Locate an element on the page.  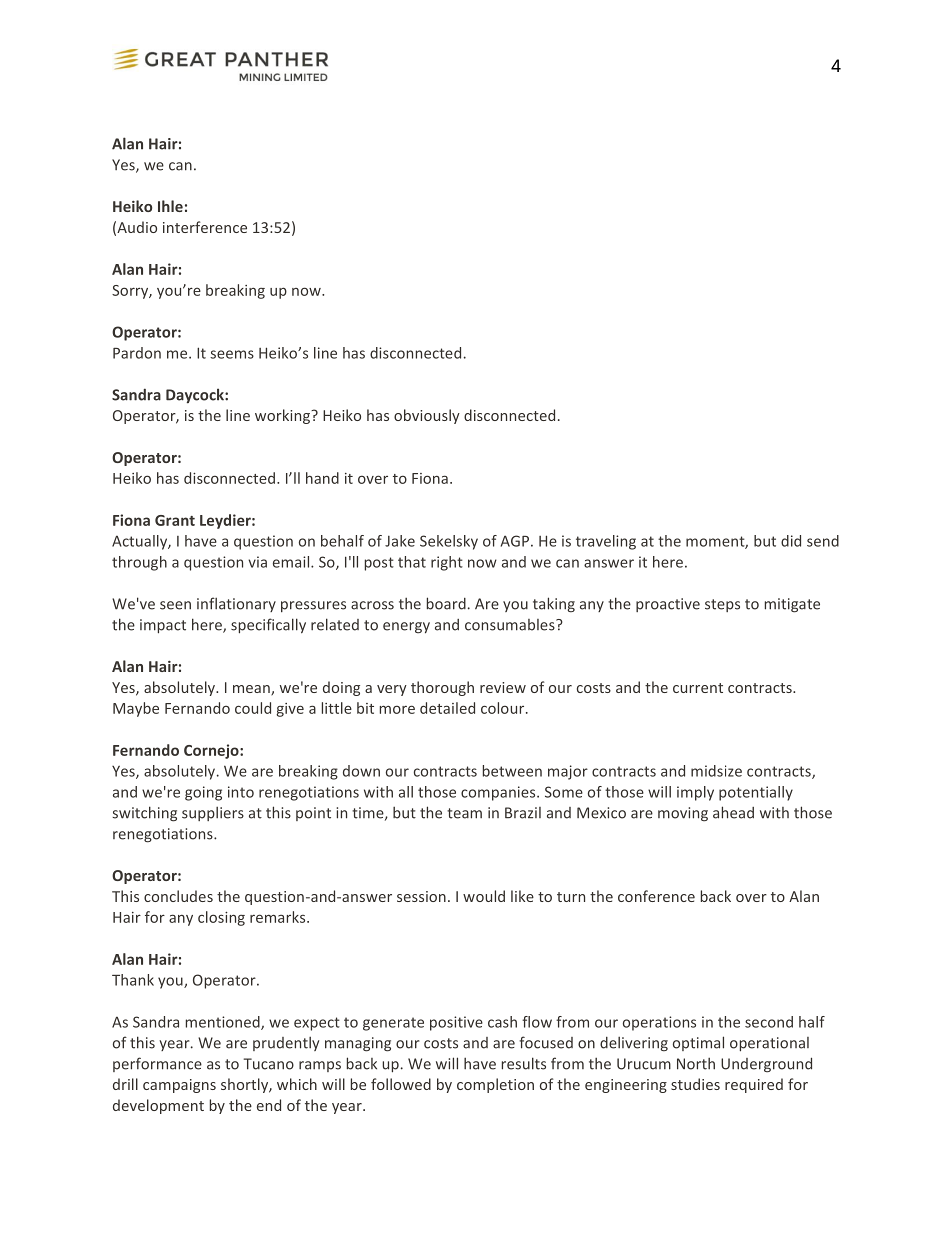
required is located at coordinates (754, 1085).
